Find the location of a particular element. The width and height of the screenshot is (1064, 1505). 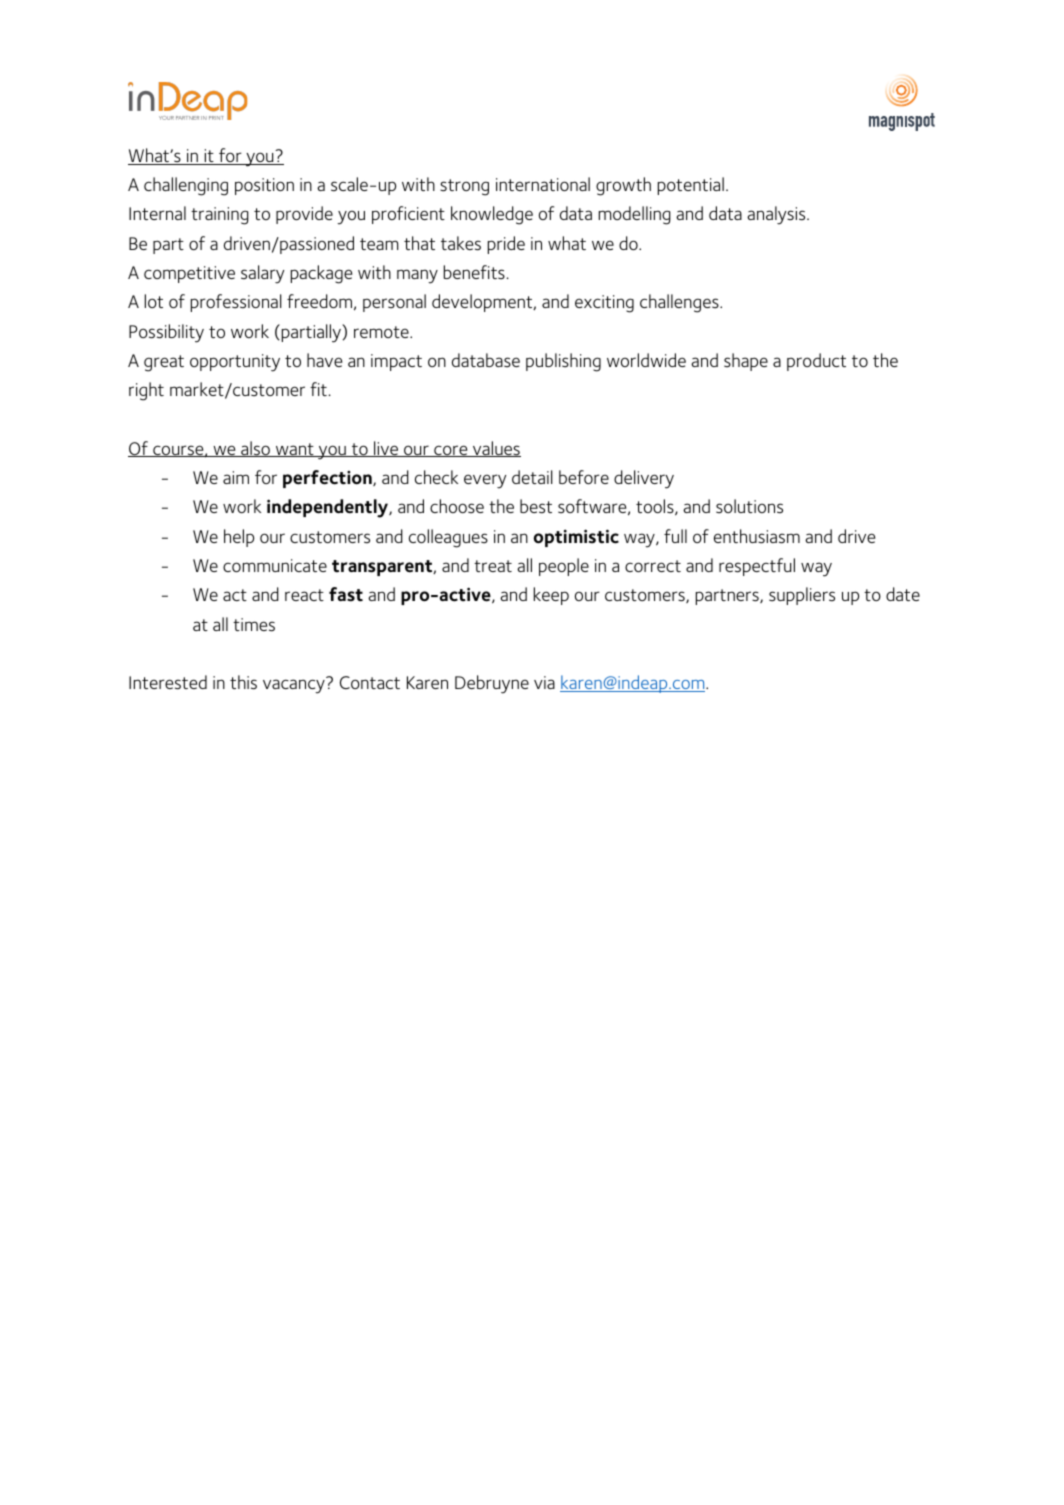

this is located at coordinates (243, 682).
